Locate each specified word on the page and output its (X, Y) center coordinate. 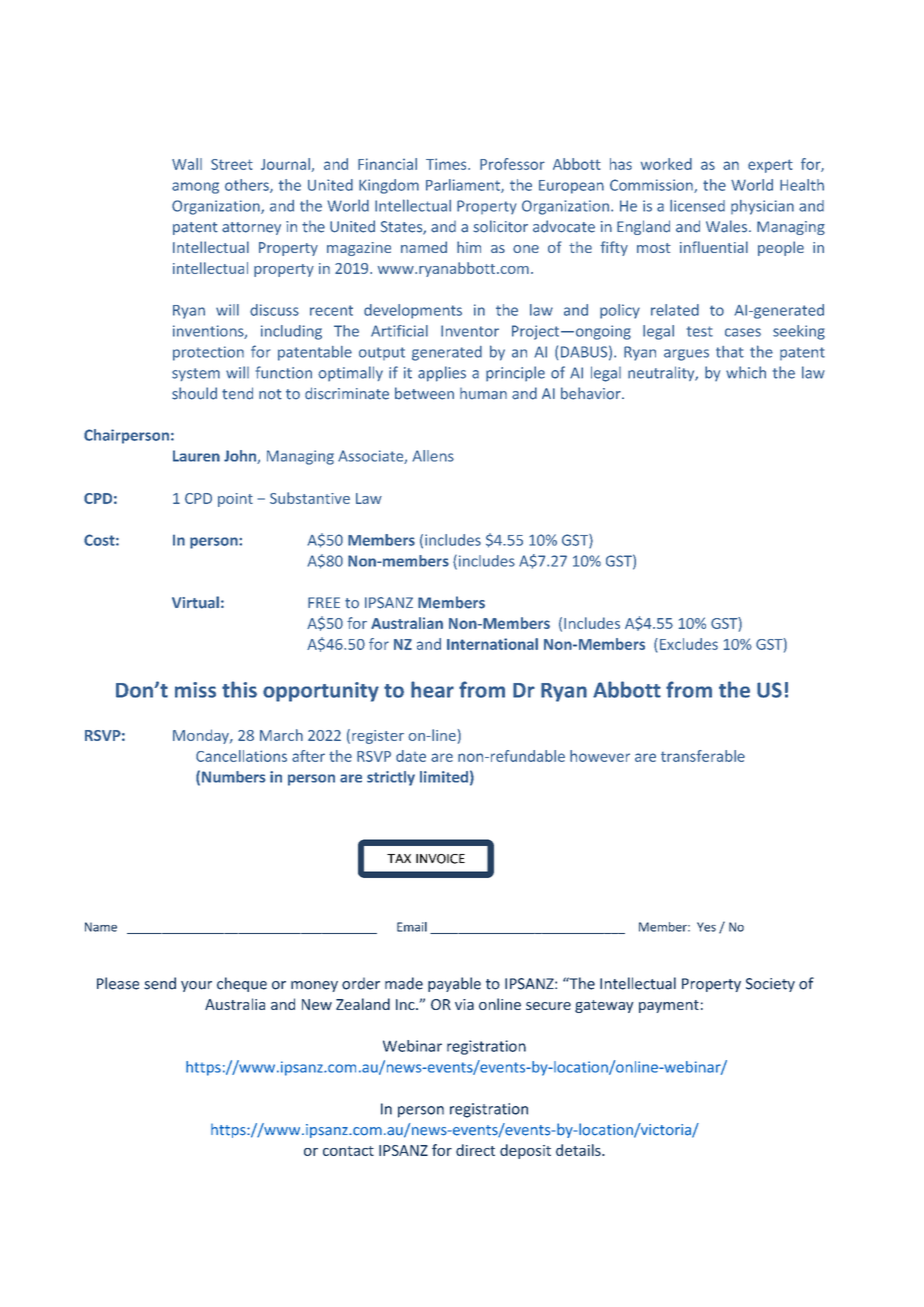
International (492, 644)
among (195, 188)
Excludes (689, 644)
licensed (697, 206)
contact (348, 1151)
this (239, 689)
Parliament (464, 186)
